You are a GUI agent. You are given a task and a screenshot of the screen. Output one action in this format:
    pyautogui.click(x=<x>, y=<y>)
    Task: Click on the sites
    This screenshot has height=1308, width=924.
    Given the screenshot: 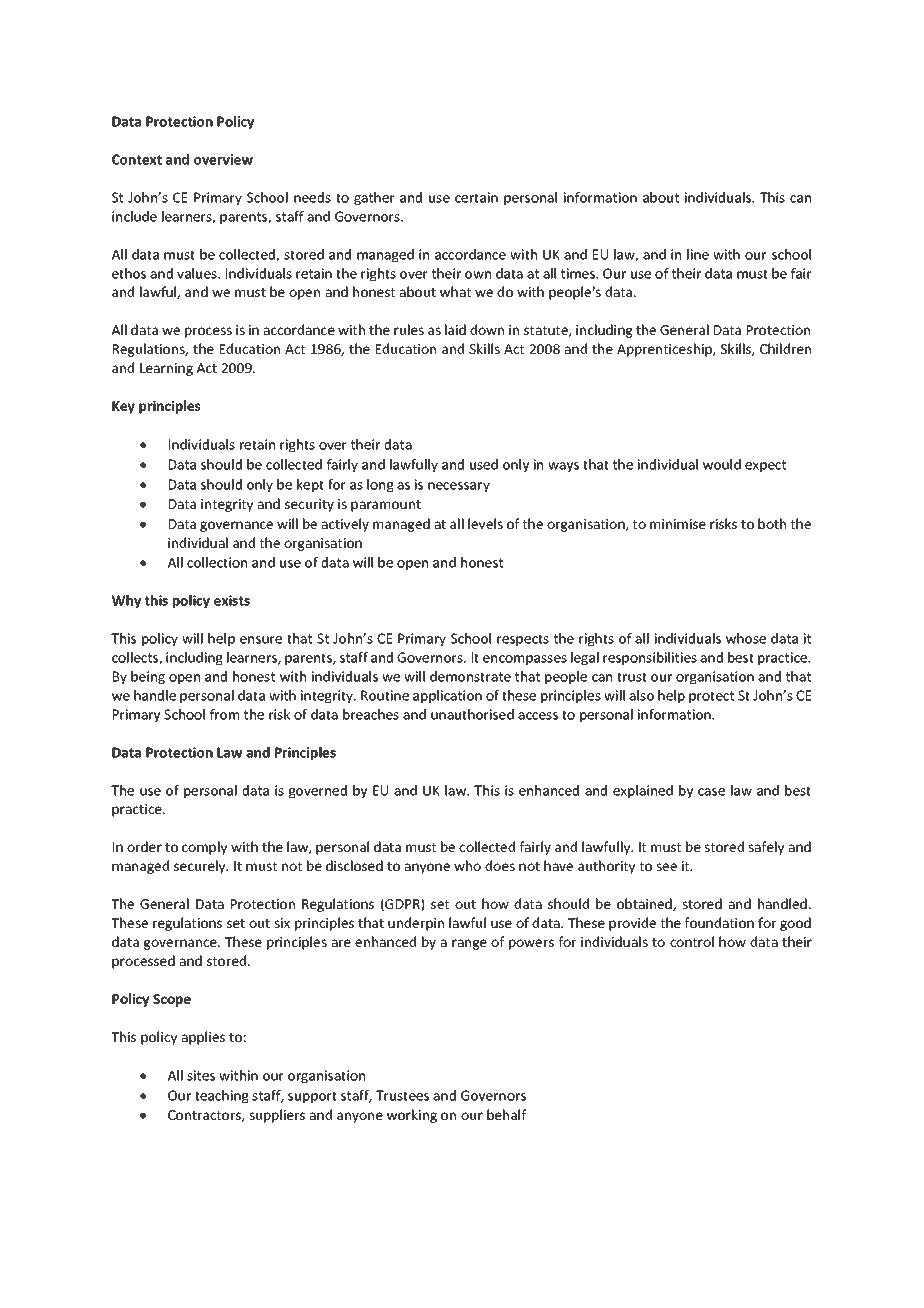 What is the action you would take?
    pyautogui.click(x=201, y=1075)
